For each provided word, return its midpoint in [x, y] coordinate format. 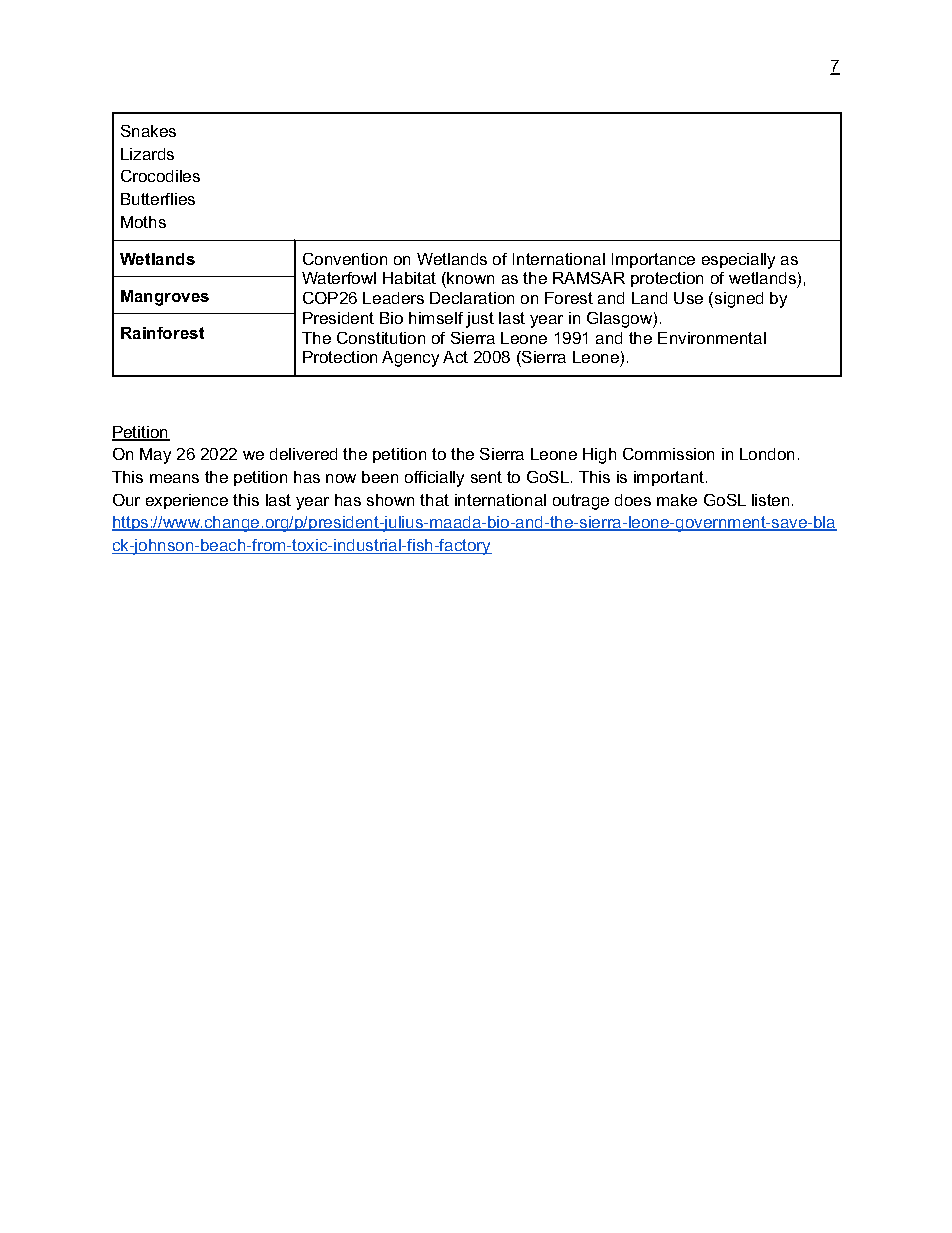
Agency [410, 359]
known [470, 278]
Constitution [381, 338]
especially [738, 261]
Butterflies [158, 199]
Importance [653, 260]
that [434, 500]
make [677, 500]
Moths [143, 222]
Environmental [712, 338]
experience [187, 501]
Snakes [148, 131]
